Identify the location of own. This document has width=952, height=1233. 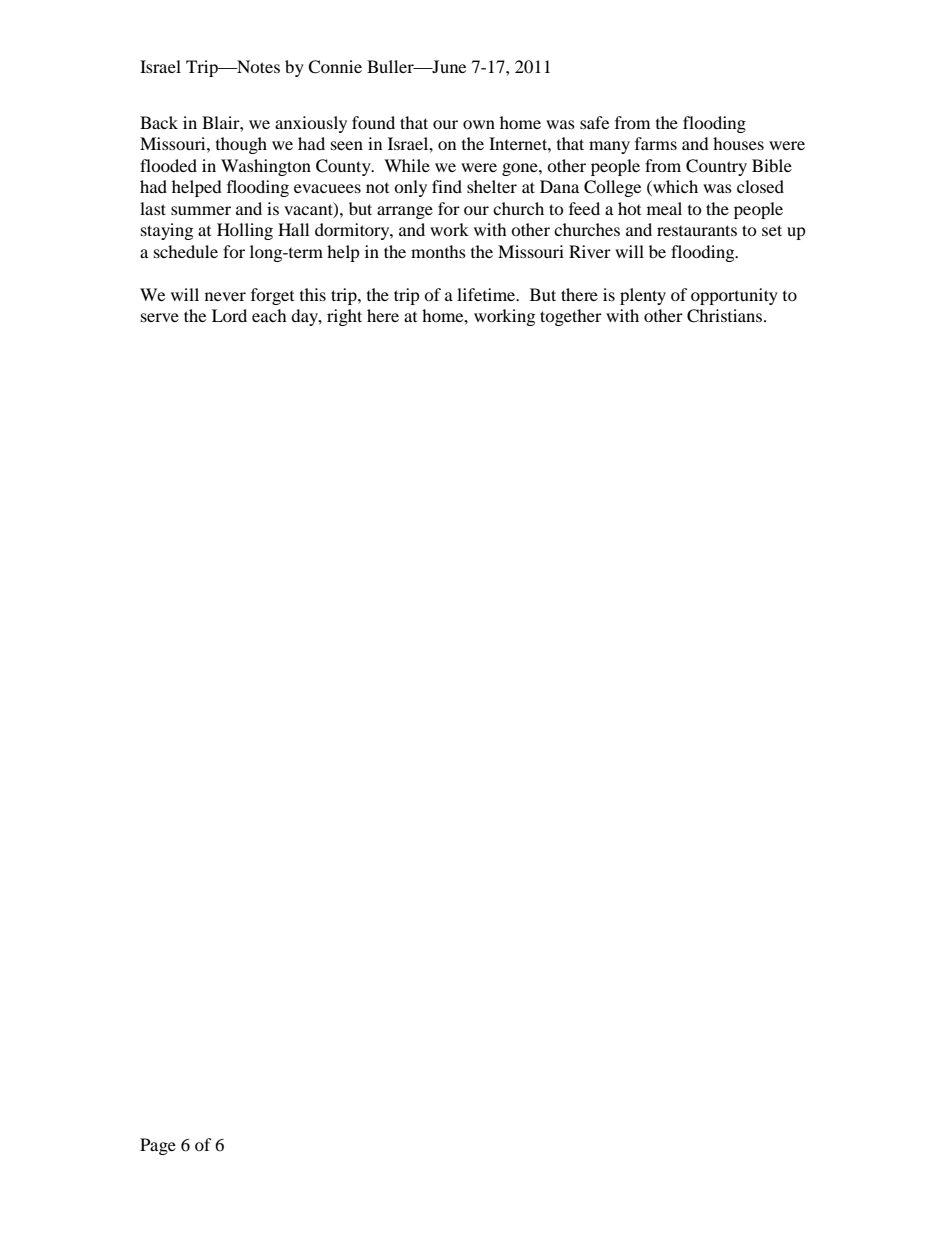
(479, 124).
